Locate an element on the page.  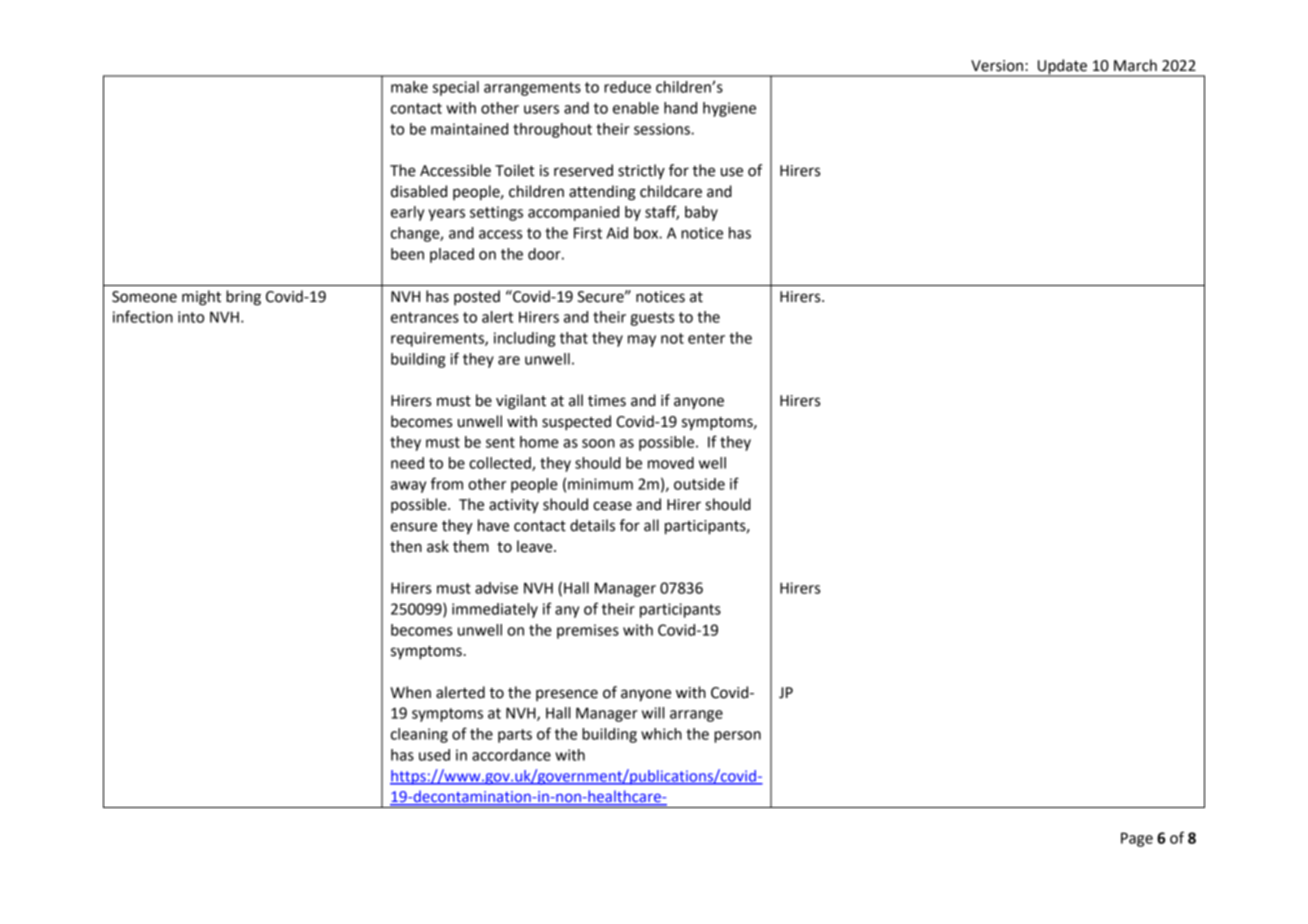
accordance is located at coordinates (511, 755).
